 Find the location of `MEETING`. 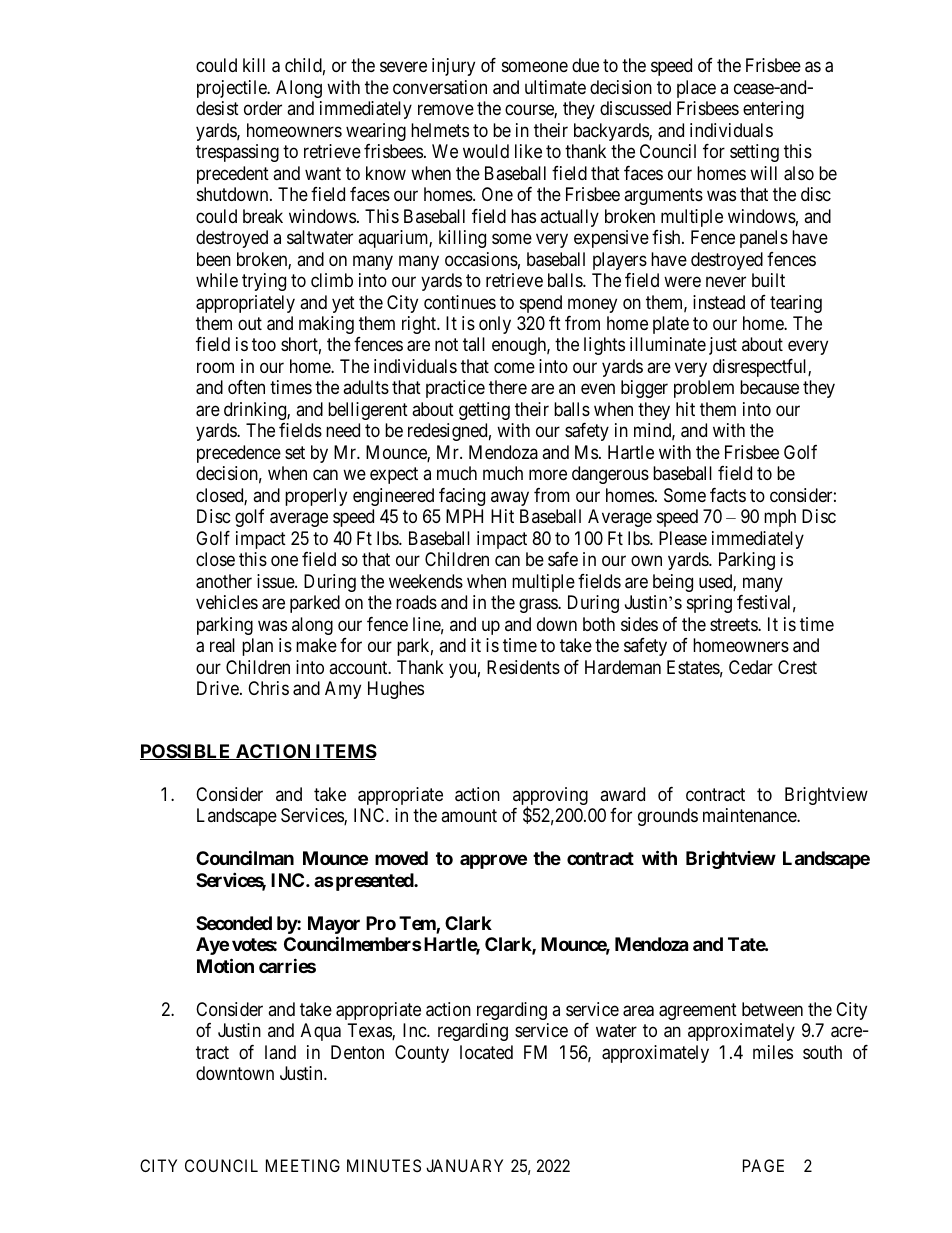

MEETING is located at coordinates (303, 1165).
